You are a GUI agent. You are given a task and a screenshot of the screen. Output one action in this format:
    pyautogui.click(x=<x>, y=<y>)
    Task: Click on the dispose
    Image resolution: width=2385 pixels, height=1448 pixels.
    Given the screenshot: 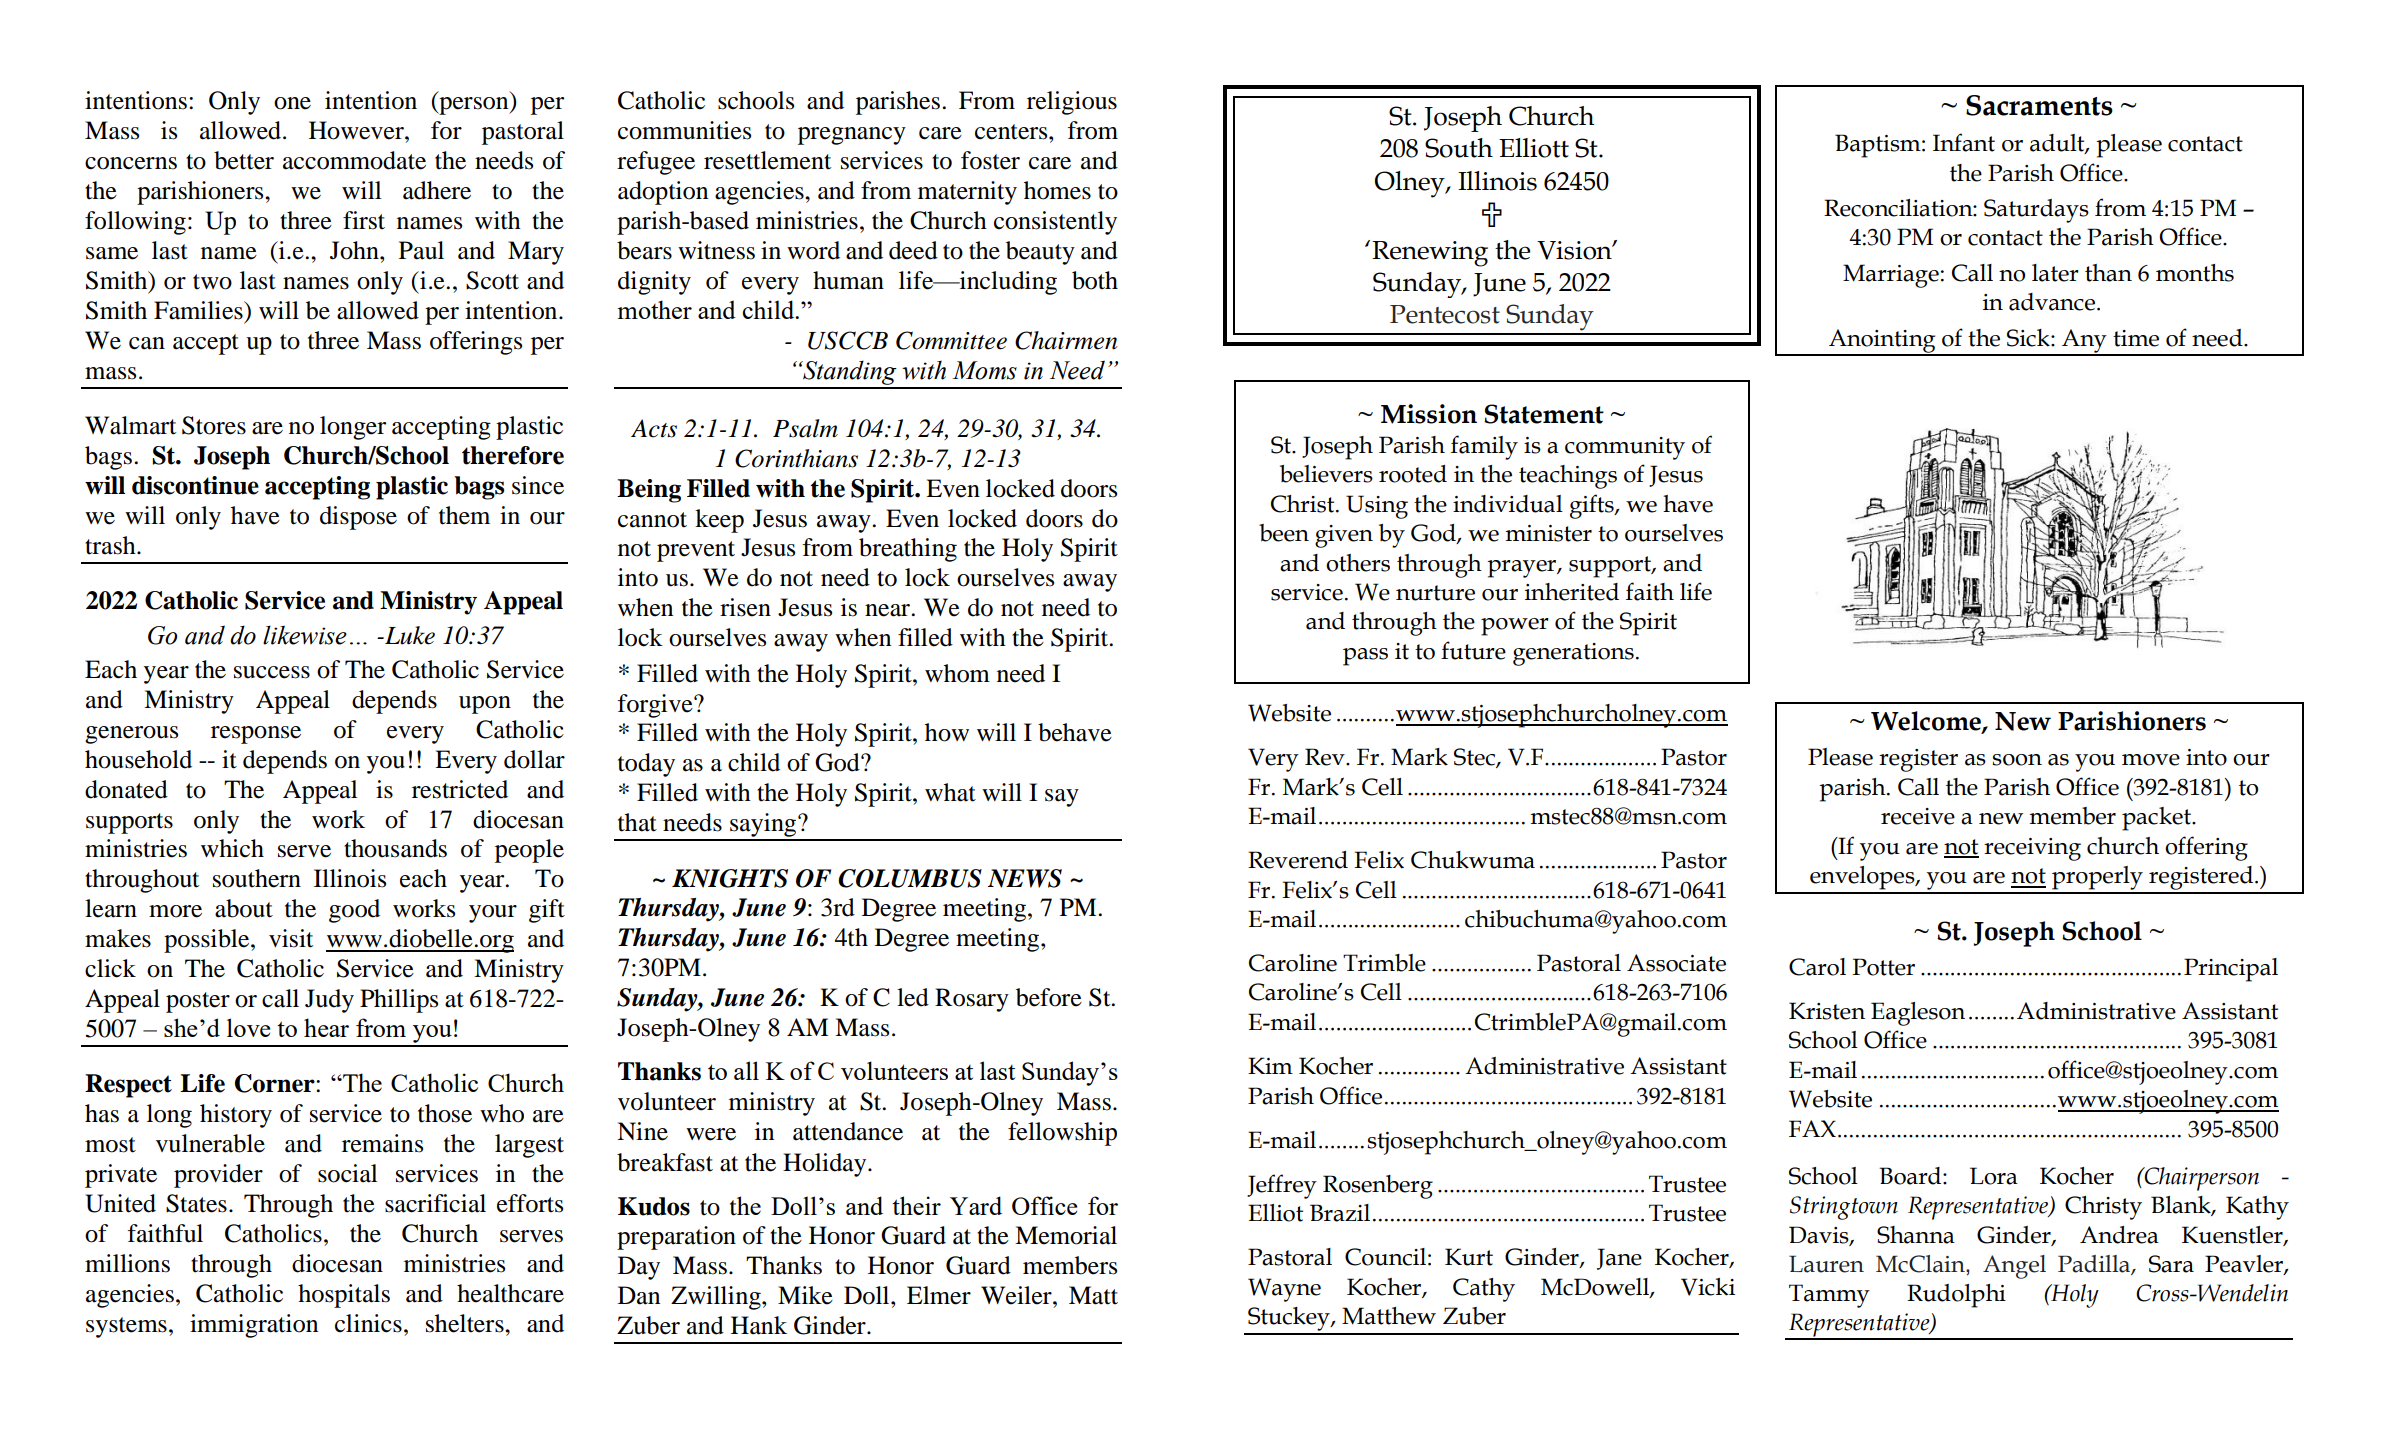 What is the action you would take?
    pyautogui.click(x=358, y=518)
